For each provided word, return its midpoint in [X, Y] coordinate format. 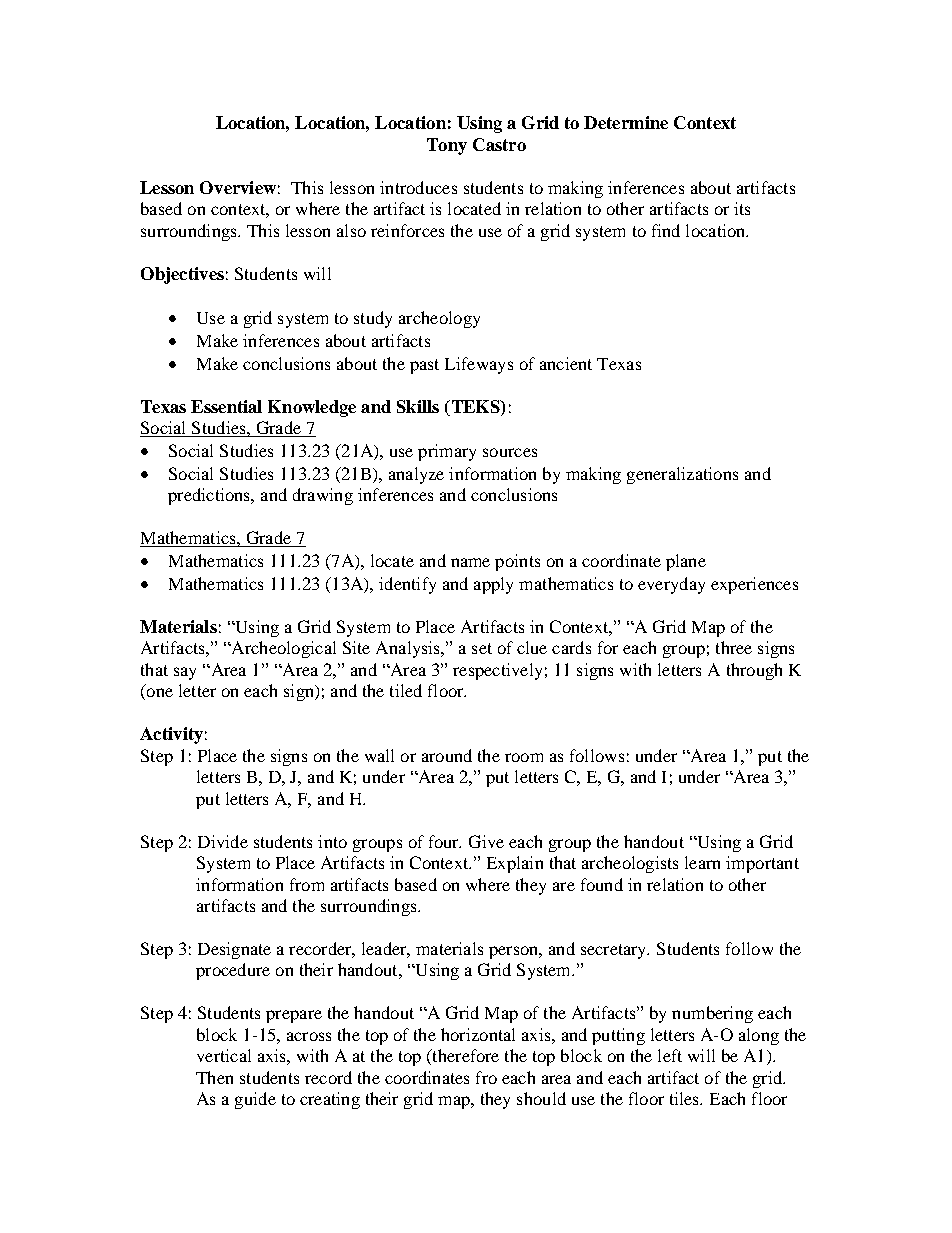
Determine [626, 122]
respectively [497, 671]
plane [686, 562]
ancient [566, 363]
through [754, 671]
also [351, 230]
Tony [447, 146]
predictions [210, 496]
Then [214, 1077]
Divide [223, 841]
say [185, 673]
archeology [439, 319]
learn [702, 862]
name [470, 562]
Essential [226, 406]
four [445, 841]
